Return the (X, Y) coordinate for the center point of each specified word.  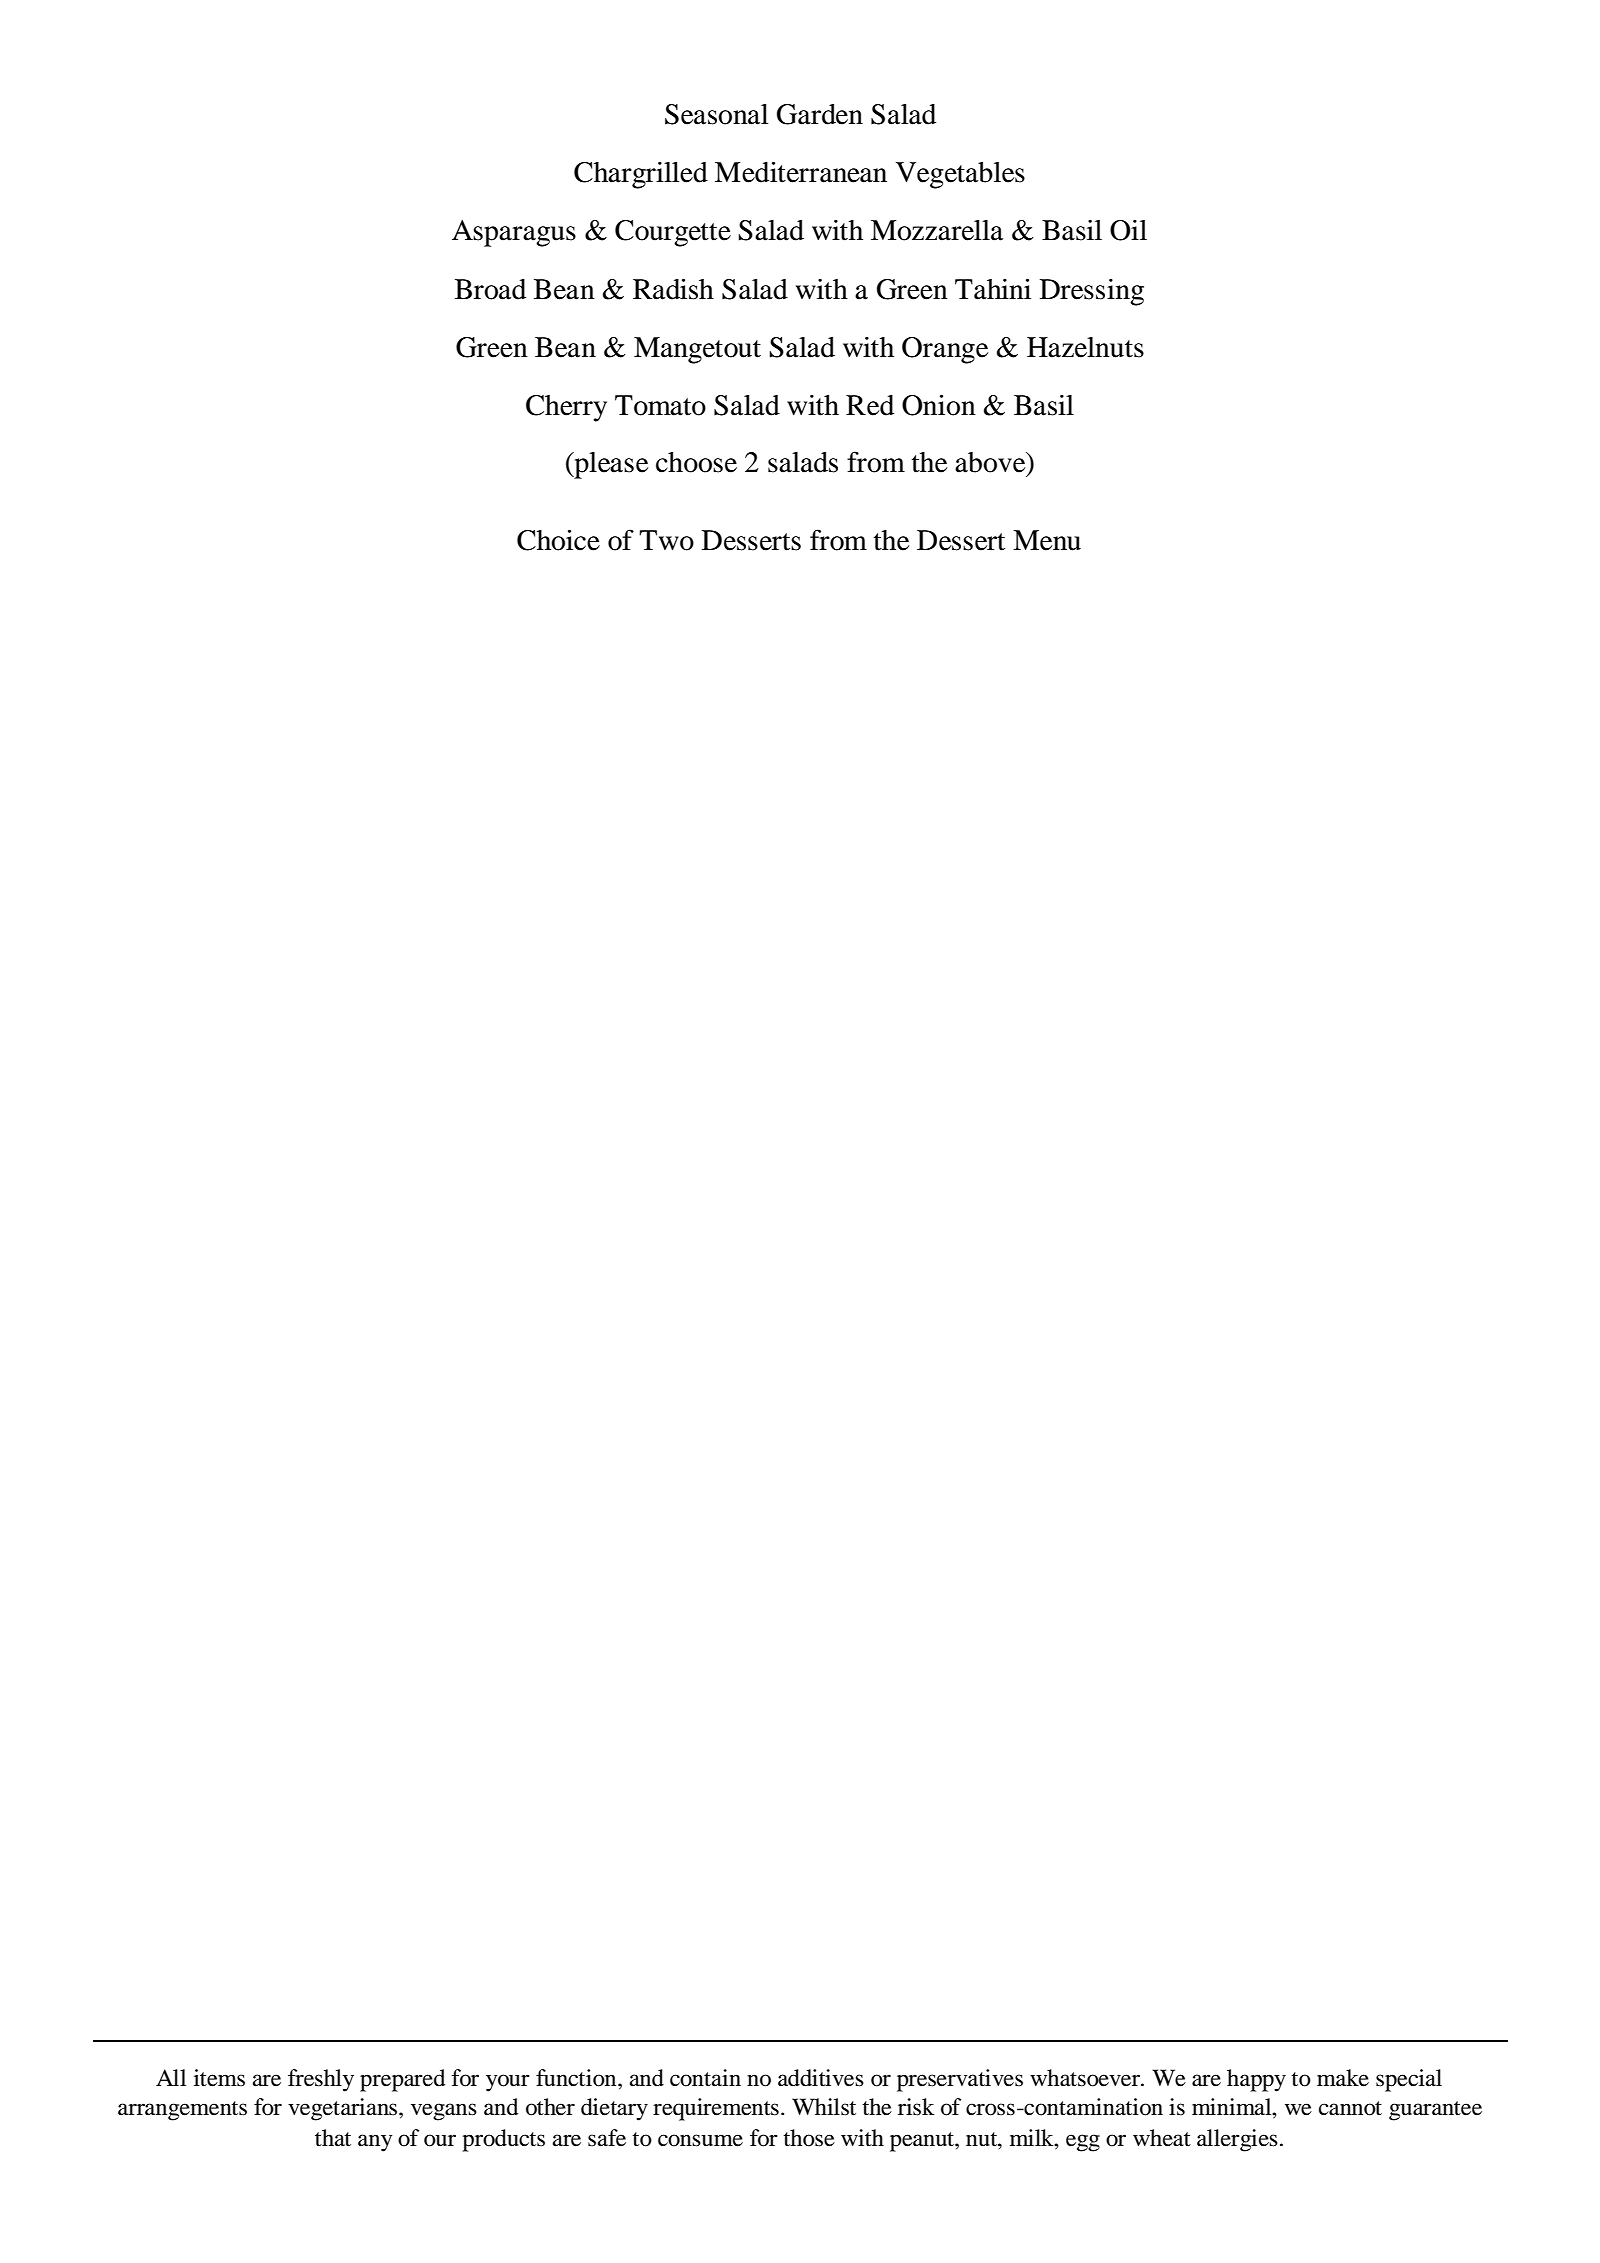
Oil (1128, 230)
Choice (558, 540)
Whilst (824, 2107)
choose (696, 462)
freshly (321, 2080)
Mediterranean (801, 172)
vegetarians (344, 2109)
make (1343, 2078)
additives (821, 2078)
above (991, 463)
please (610, 465)
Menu (1047, 540)
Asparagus (514, 233)
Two (666, 540)
